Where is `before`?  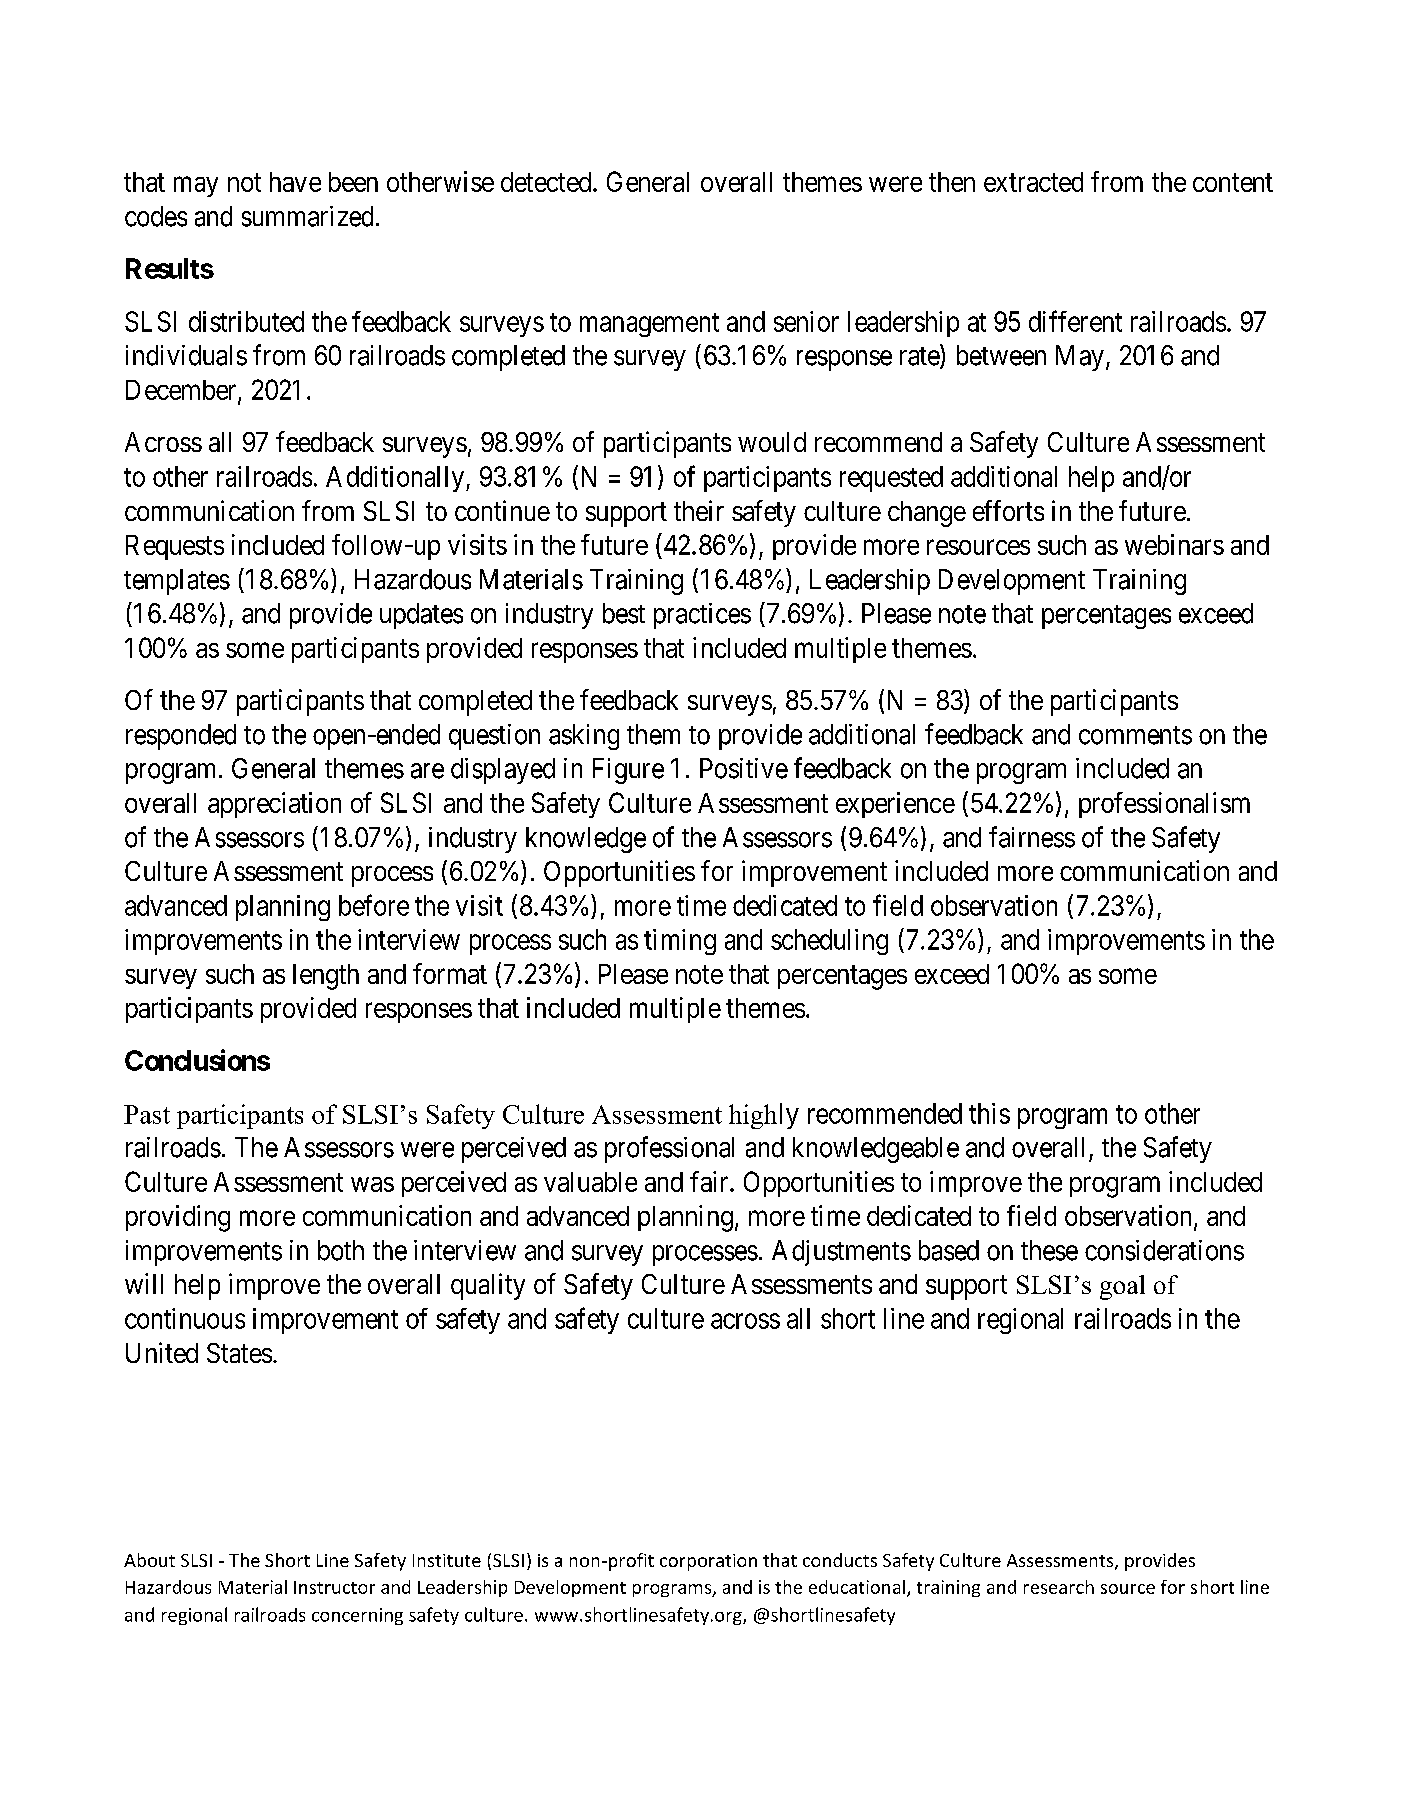
before is located at coordinates (374, 905).
